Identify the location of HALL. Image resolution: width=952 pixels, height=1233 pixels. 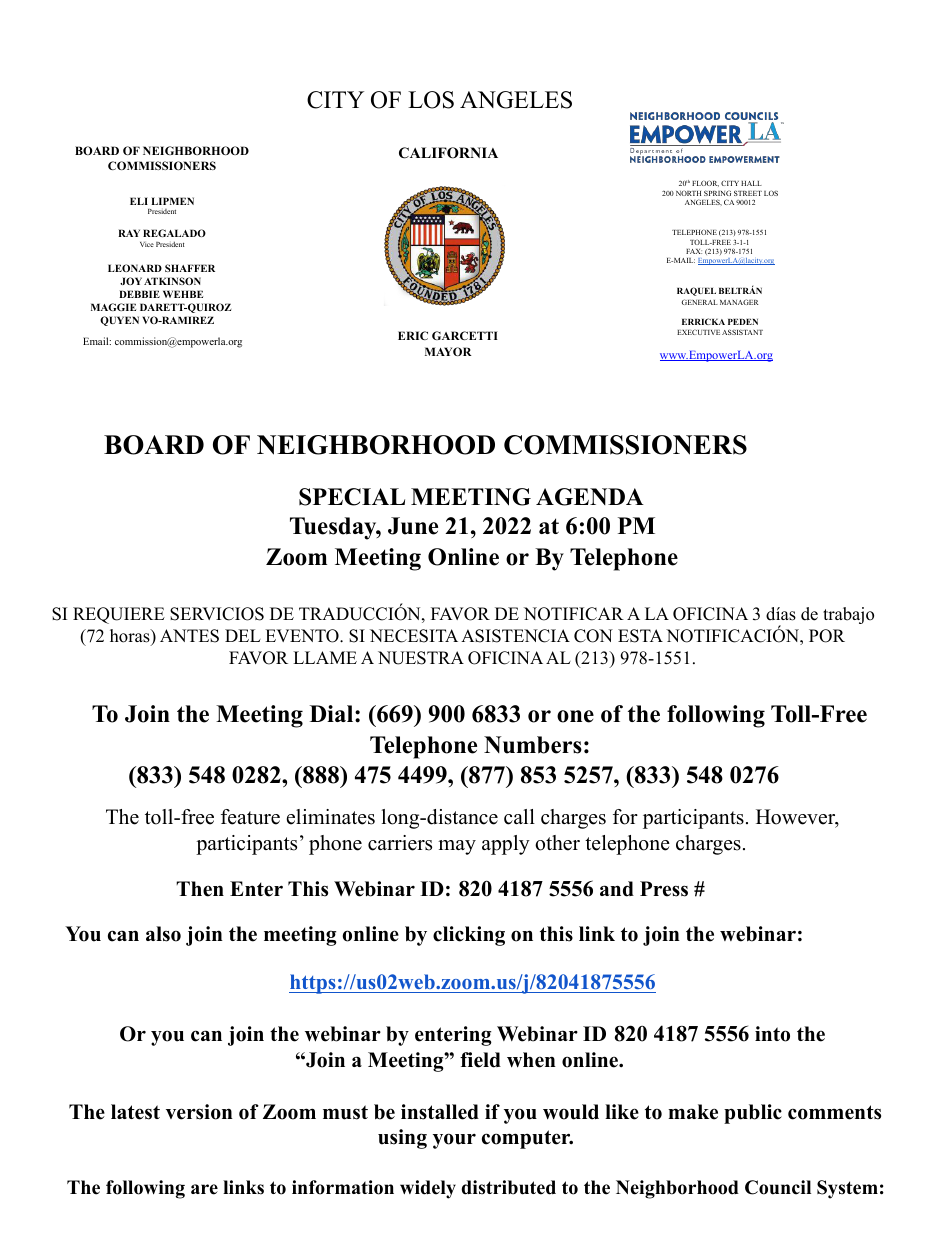
(751, 183).
